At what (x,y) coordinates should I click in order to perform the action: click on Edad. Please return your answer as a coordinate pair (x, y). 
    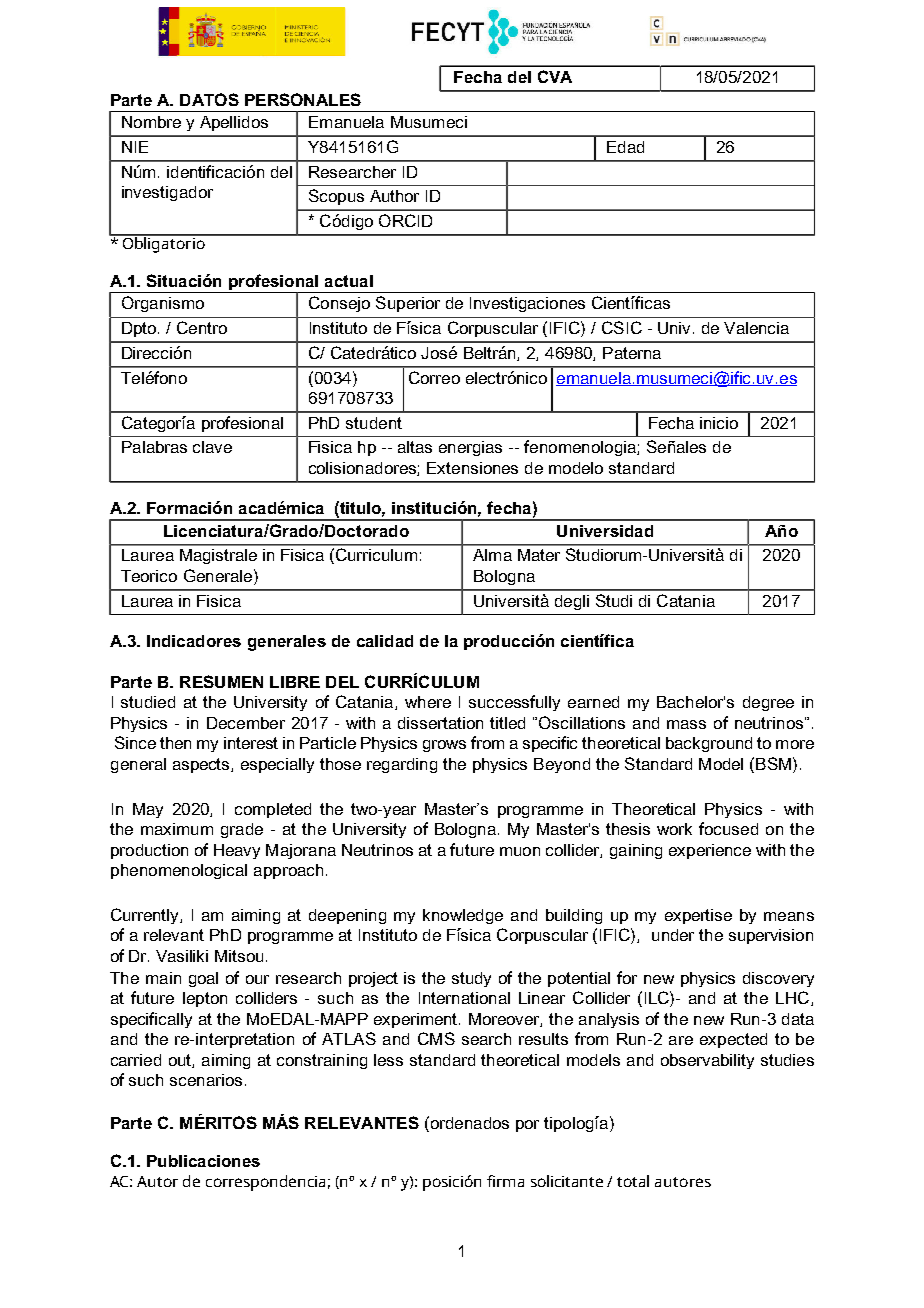
    Looking at the image, I should click on (625, 147).
